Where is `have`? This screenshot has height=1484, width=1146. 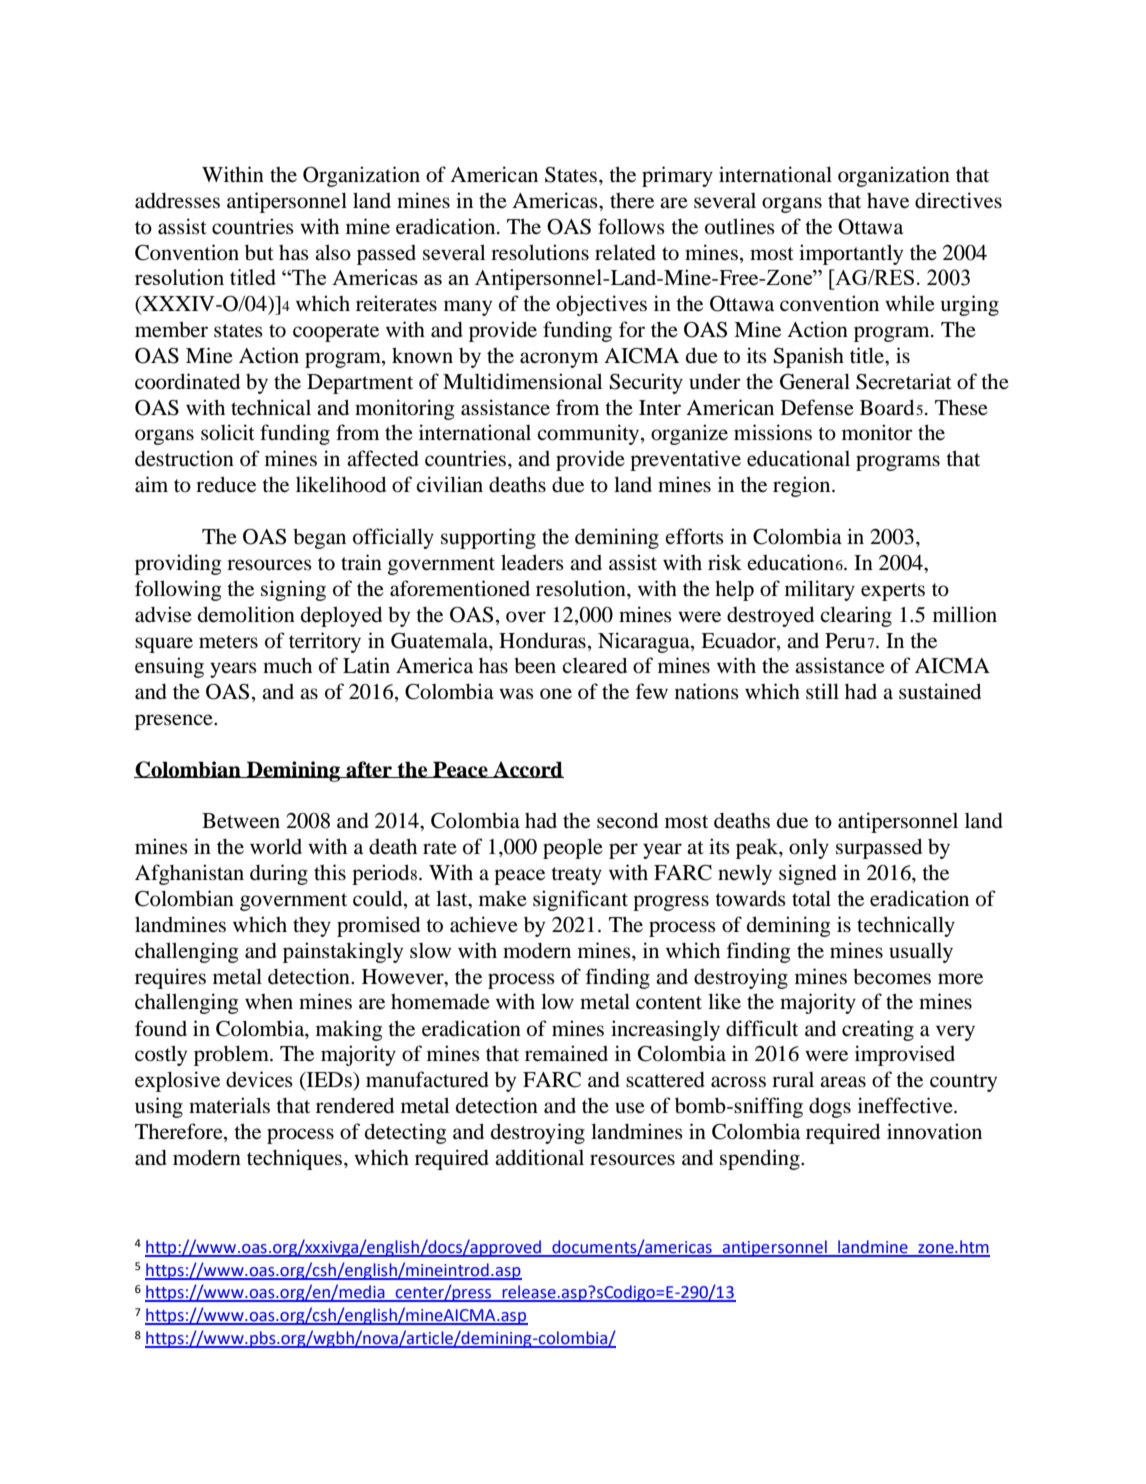 have is located at coordinates (888, 201).
